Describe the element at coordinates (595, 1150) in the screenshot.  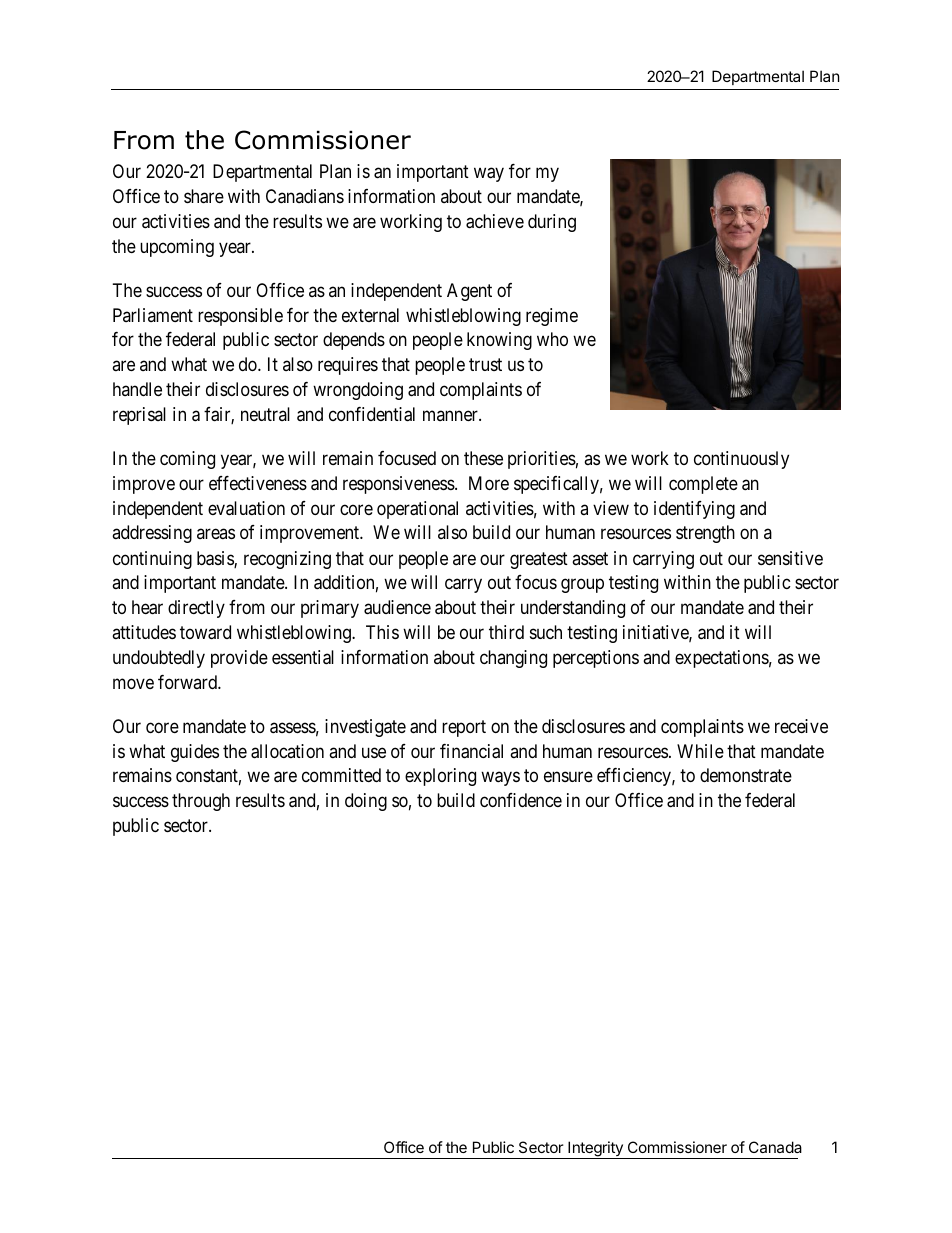
I see `Integrity` at that location.
